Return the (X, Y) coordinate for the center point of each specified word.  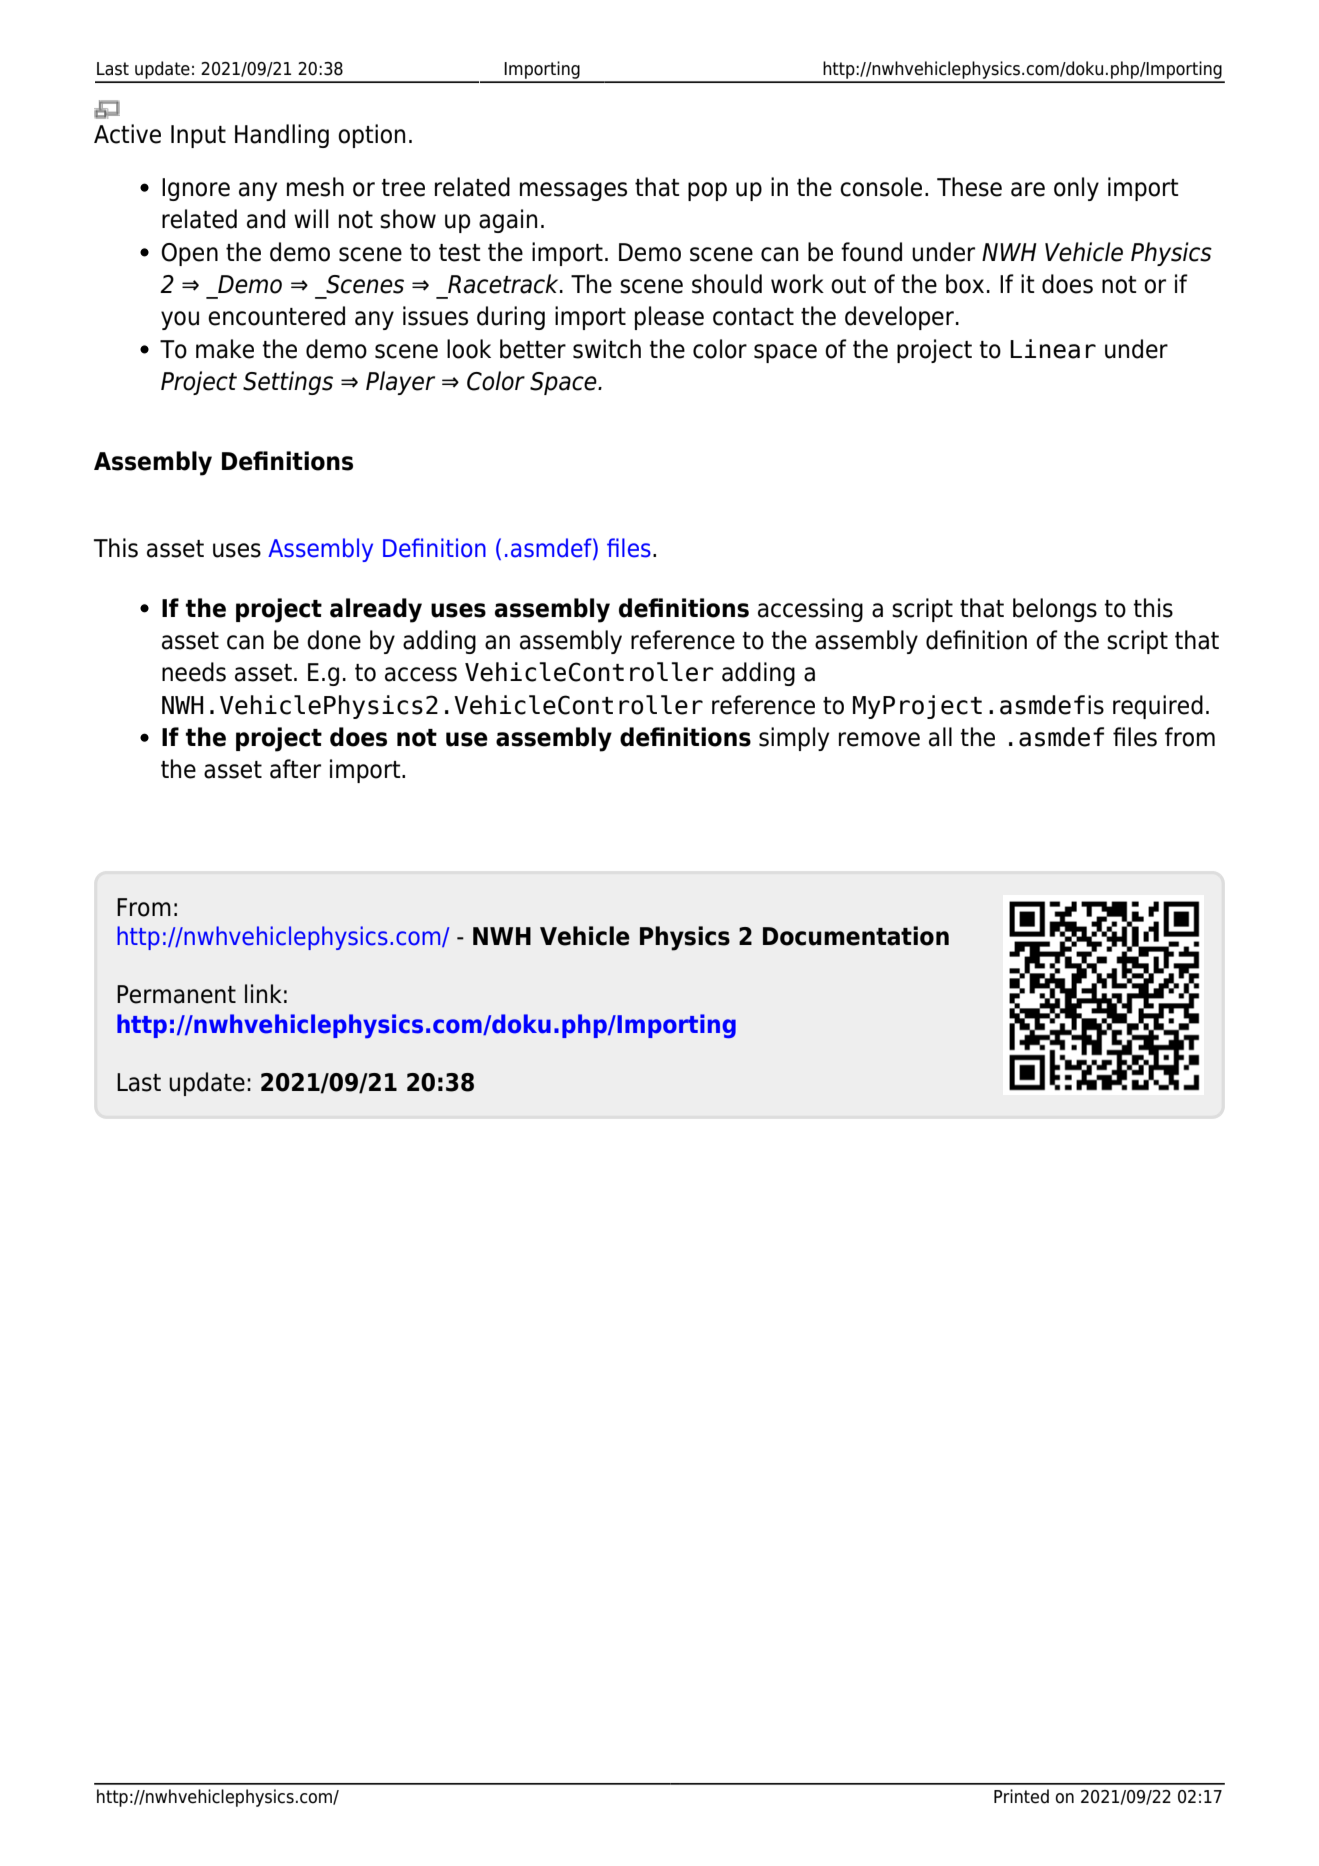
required (1158, 707)
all (940, 737)
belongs (1055, 610)
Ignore (196, 189)
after (295, 769)
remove (879, 739)
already (376, 610)
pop (707, 191)
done (334, 640)
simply (794, 739)
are (1028, 189)
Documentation (856, 936)
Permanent (176, 994)
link (263, 993)
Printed (1021, 1796)
